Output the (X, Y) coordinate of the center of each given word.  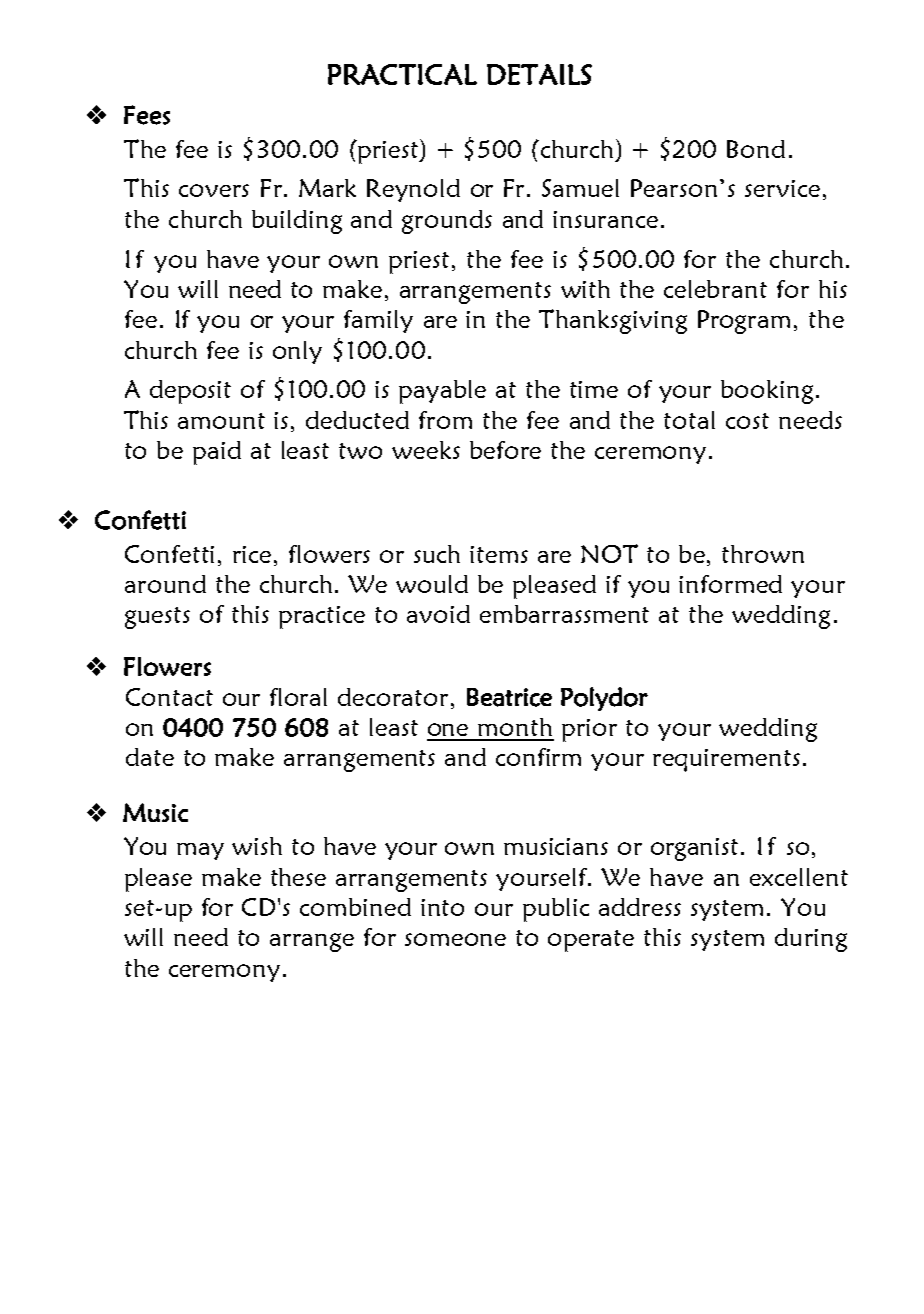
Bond (756, 149)
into (442, 907)
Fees (147, 115)
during (811, 940)
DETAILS (539, 74)
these (298, 877)
